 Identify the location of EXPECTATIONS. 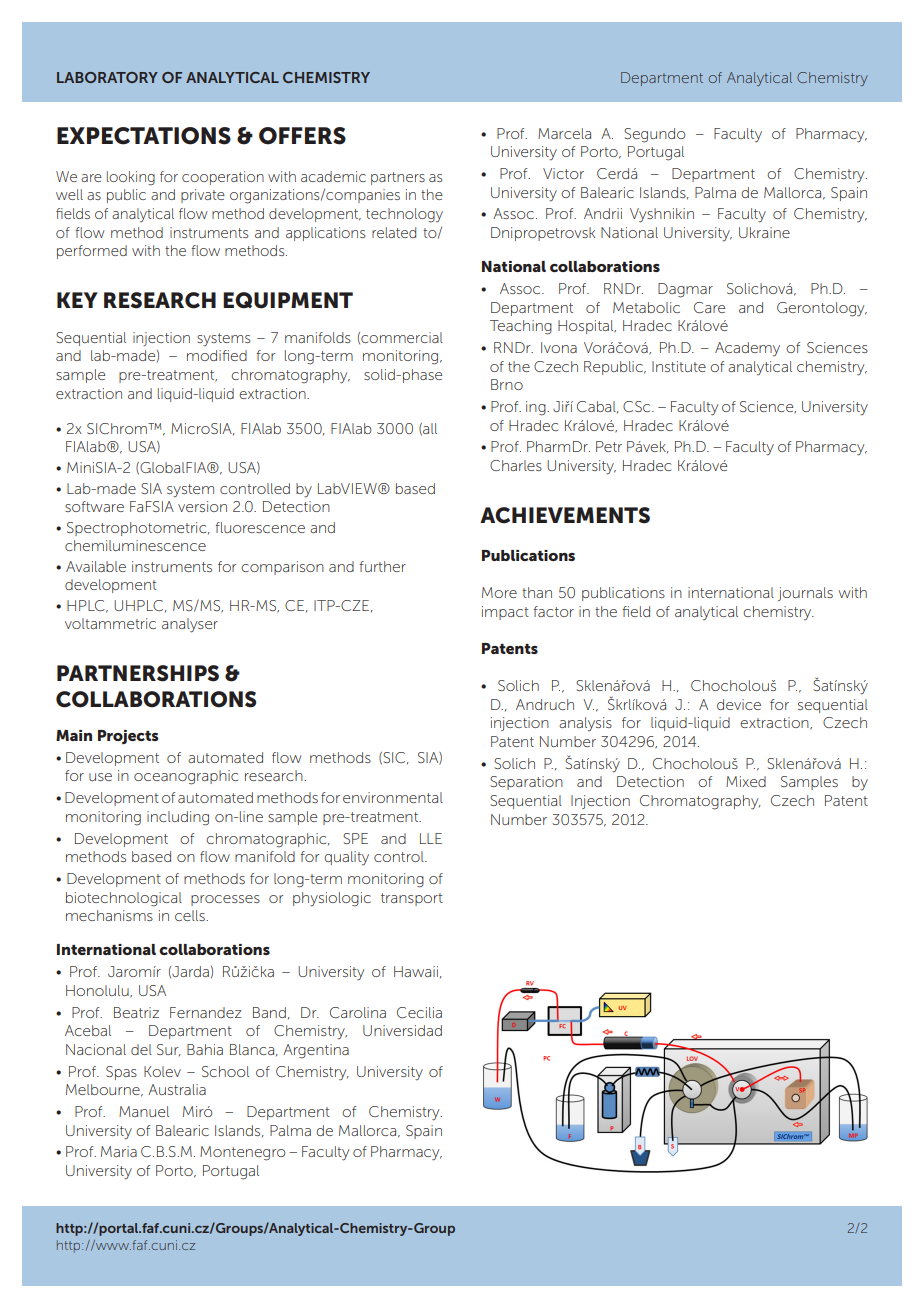
(144, 136).
